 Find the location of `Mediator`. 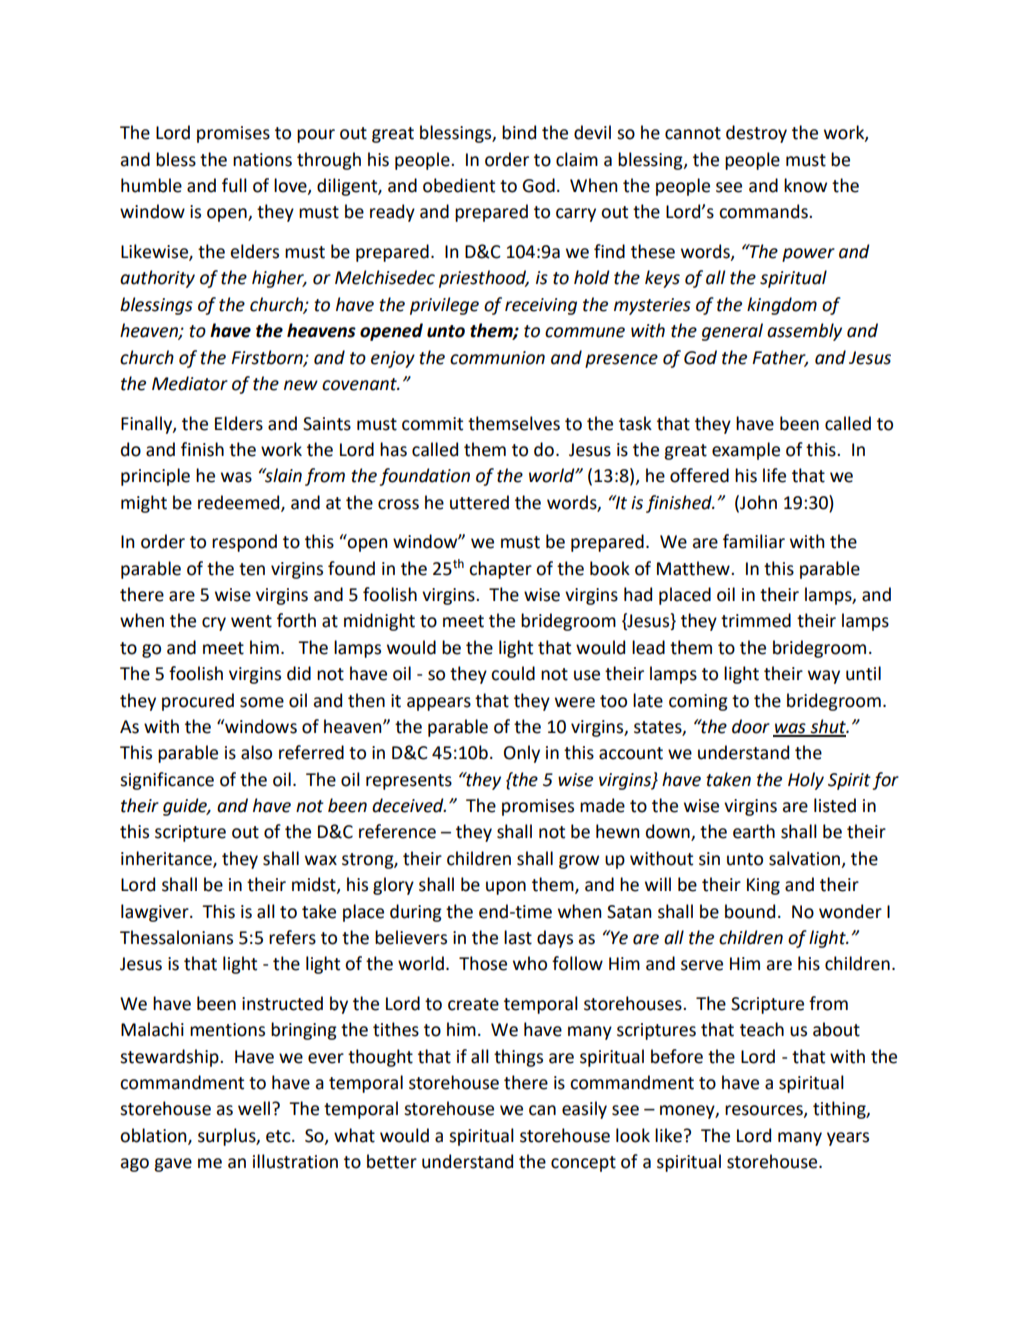

Mediator is located at coordinates (190, 383).
